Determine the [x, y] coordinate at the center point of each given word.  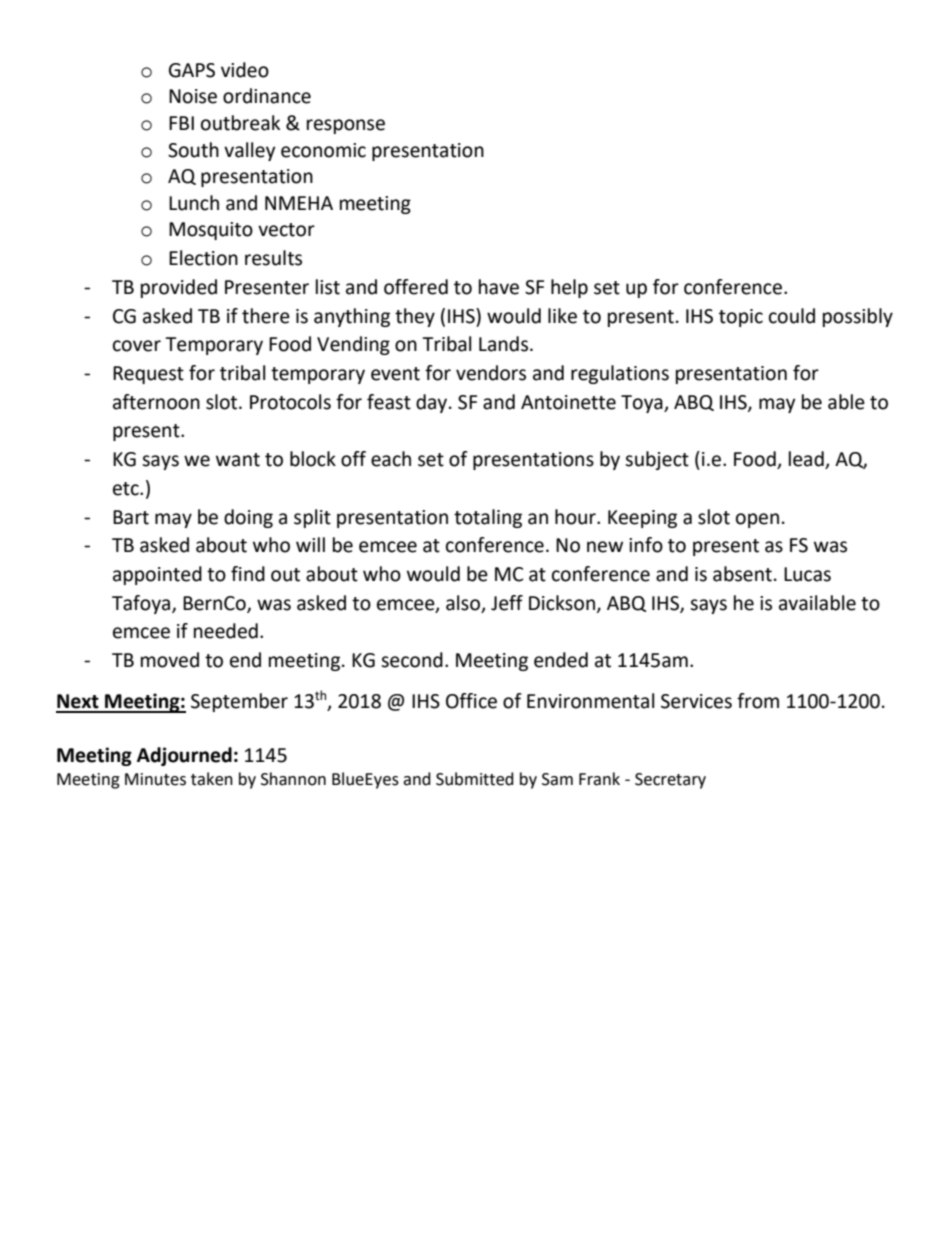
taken [212, 779]
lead [807, 460]
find [248, 574]
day [433, 403]
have [499, 287]
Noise [193, 96]
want [238, 460]
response [346, 126]
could [792, 316]
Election [203, 258]
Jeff [507, 603]
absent [742, 574]
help [569, 288]
